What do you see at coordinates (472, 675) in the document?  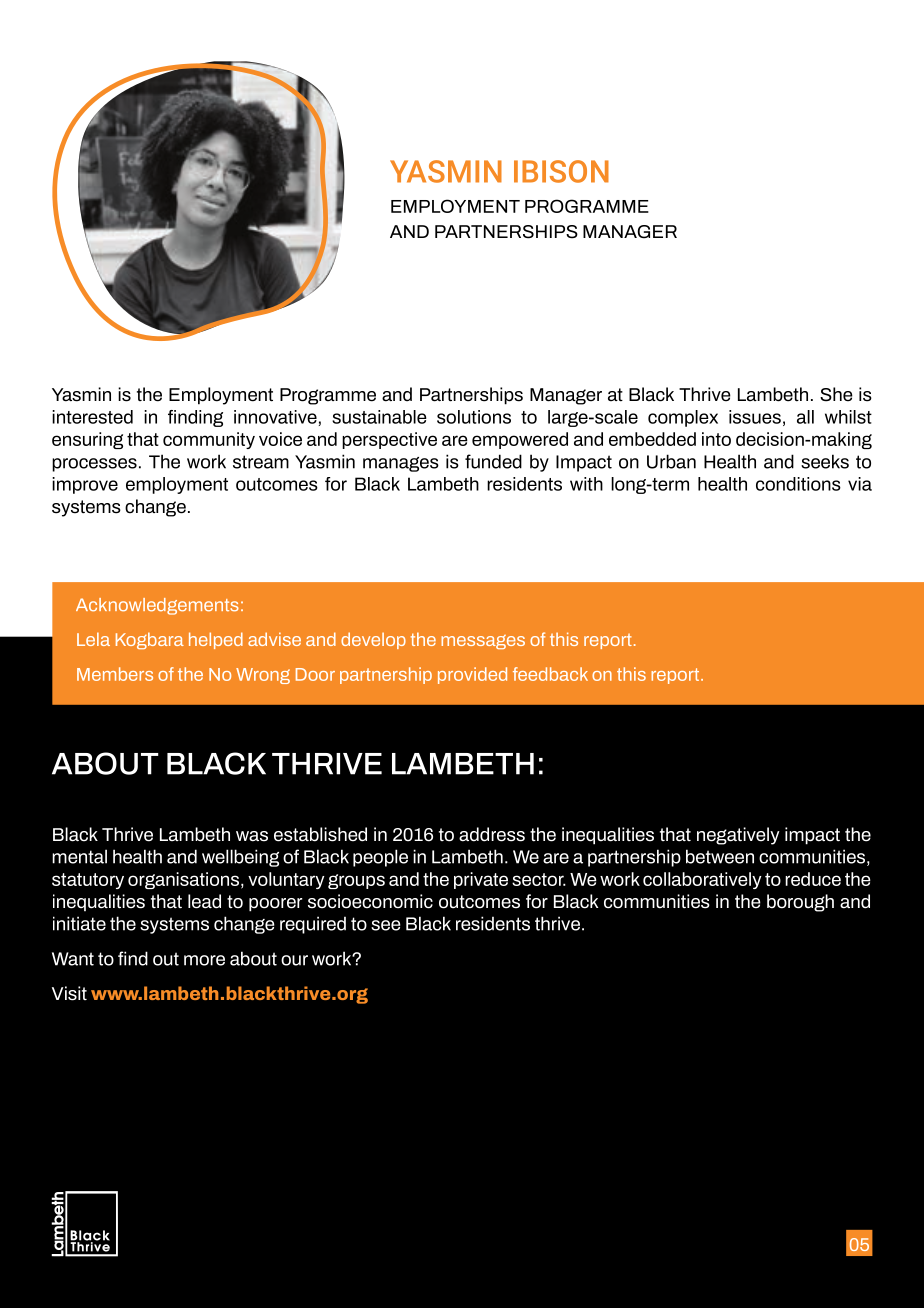 I see `provided` at bounding box center [472, 675].
